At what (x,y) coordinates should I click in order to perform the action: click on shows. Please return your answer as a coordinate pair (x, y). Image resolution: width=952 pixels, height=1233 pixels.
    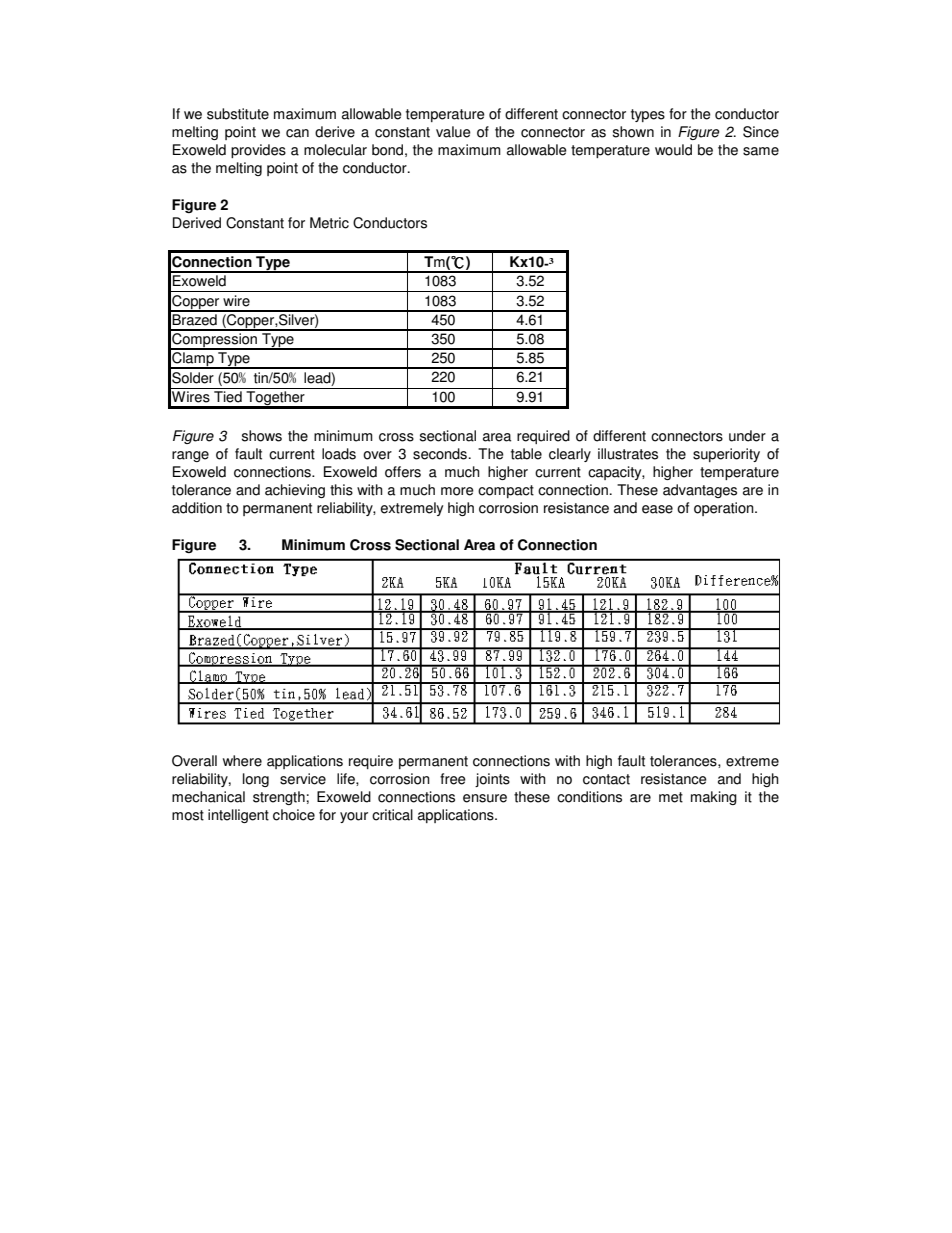
    Looking at the image, I should click on (262, 436).
